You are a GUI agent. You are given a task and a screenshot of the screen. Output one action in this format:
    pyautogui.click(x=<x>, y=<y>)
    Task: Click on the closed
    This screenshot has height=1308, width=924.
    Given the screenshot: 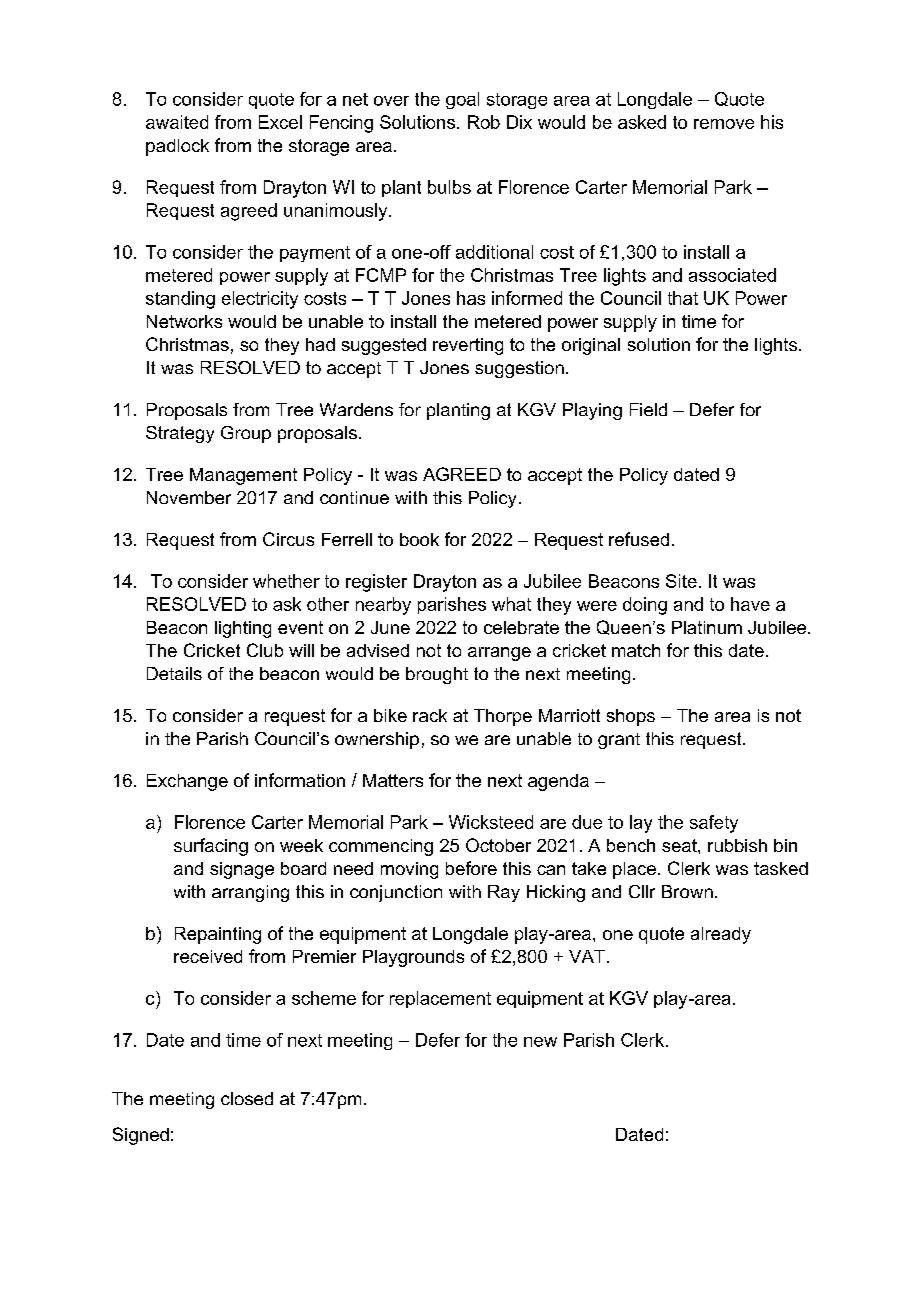 What is the action you would take?
    pyautogui.click(x=247, y=1098)
